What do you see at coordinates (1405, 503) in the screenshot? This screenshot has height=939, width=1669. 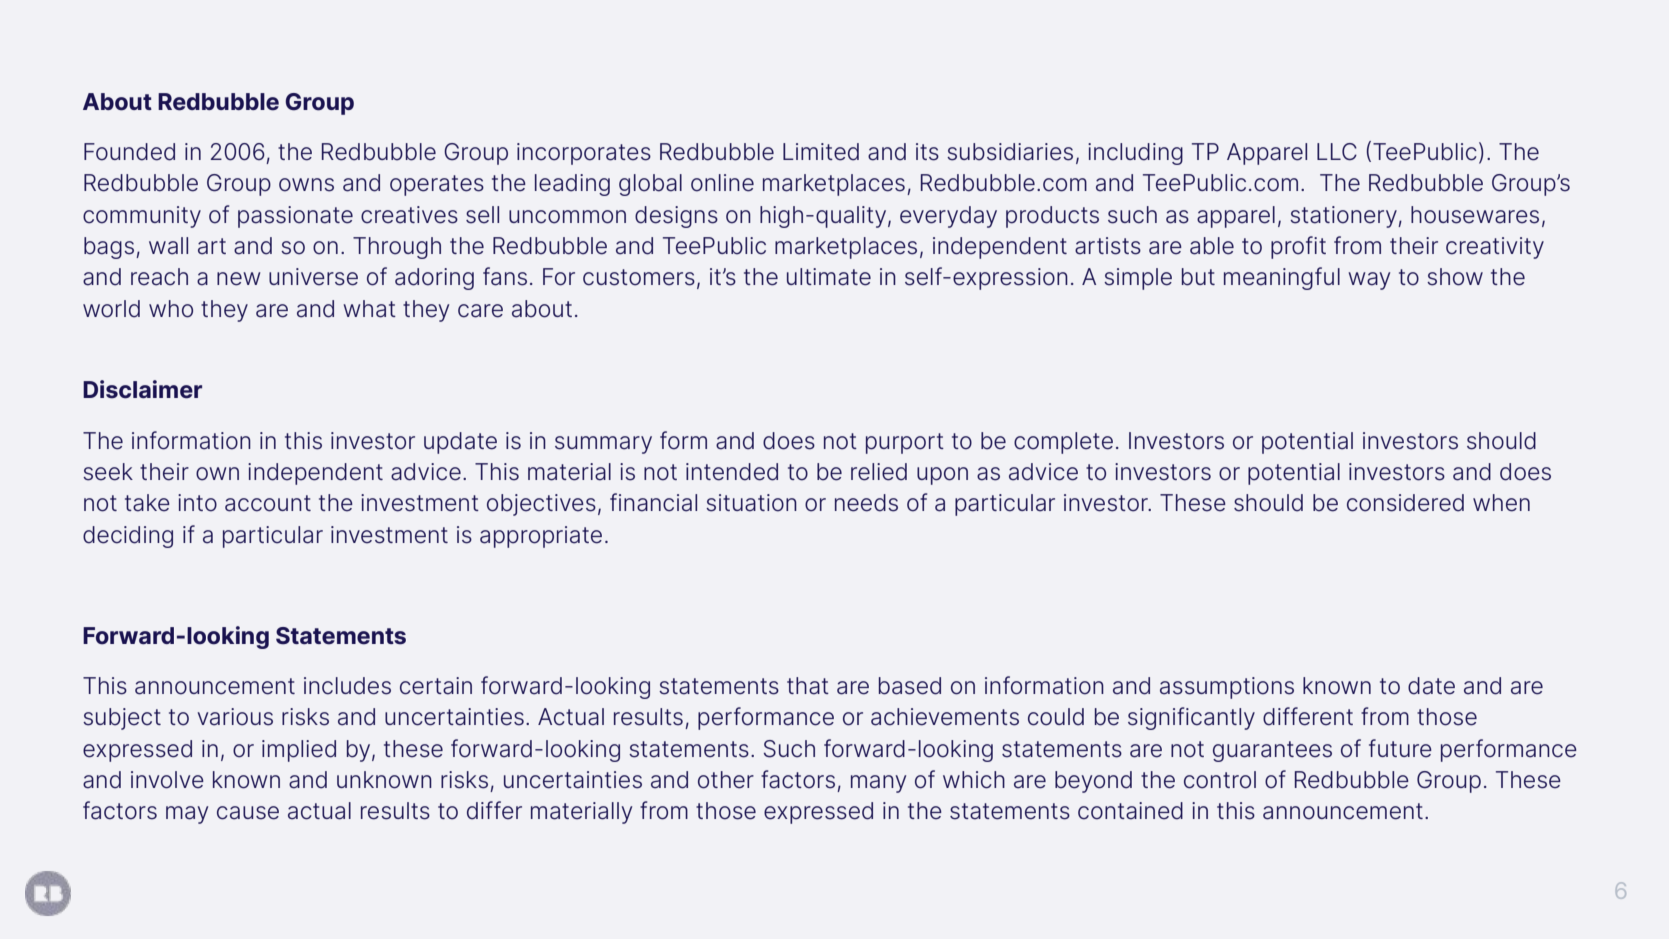 I see `considered` at bounding box center [1405, 503].
